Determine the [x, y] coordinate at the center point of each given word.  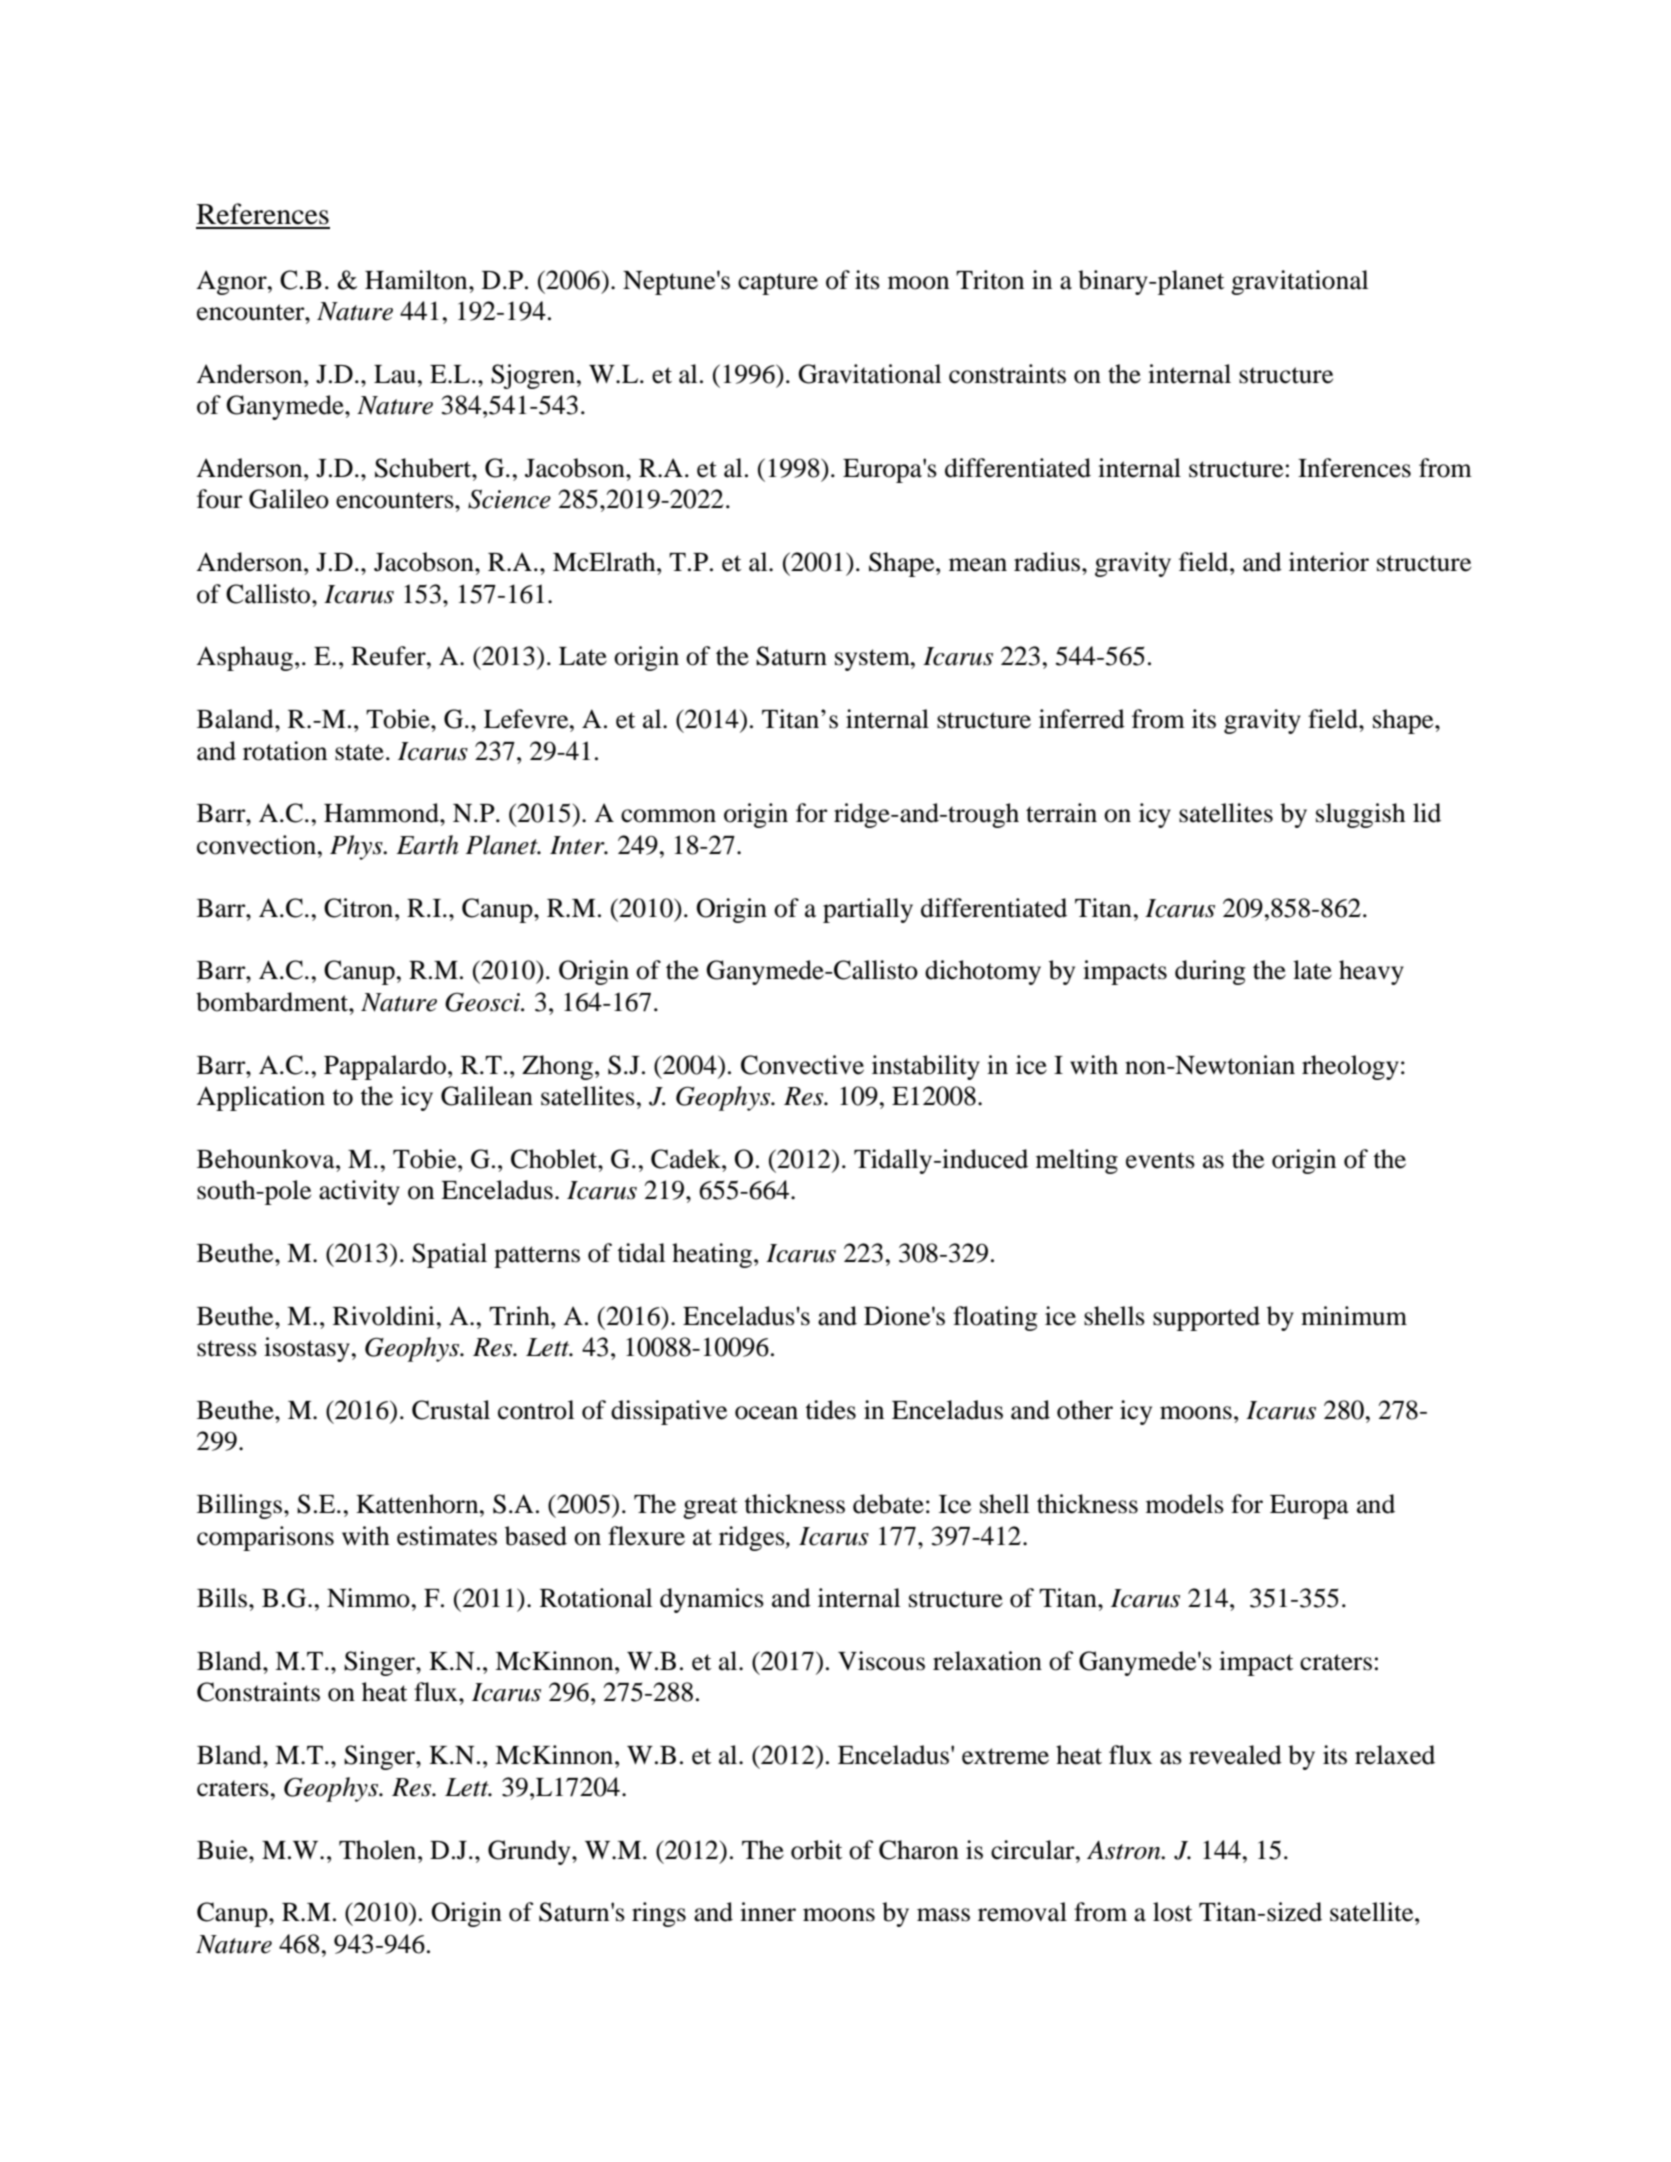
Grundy [530, 1852]
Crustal [451, 1410]
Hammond [382, 813]
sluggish [1360, 815]
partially [868, 910]
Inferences [1354, 468]
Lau [395, 374]
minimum [1354, 1316]
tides [830, 1410]
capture [778, 284]
